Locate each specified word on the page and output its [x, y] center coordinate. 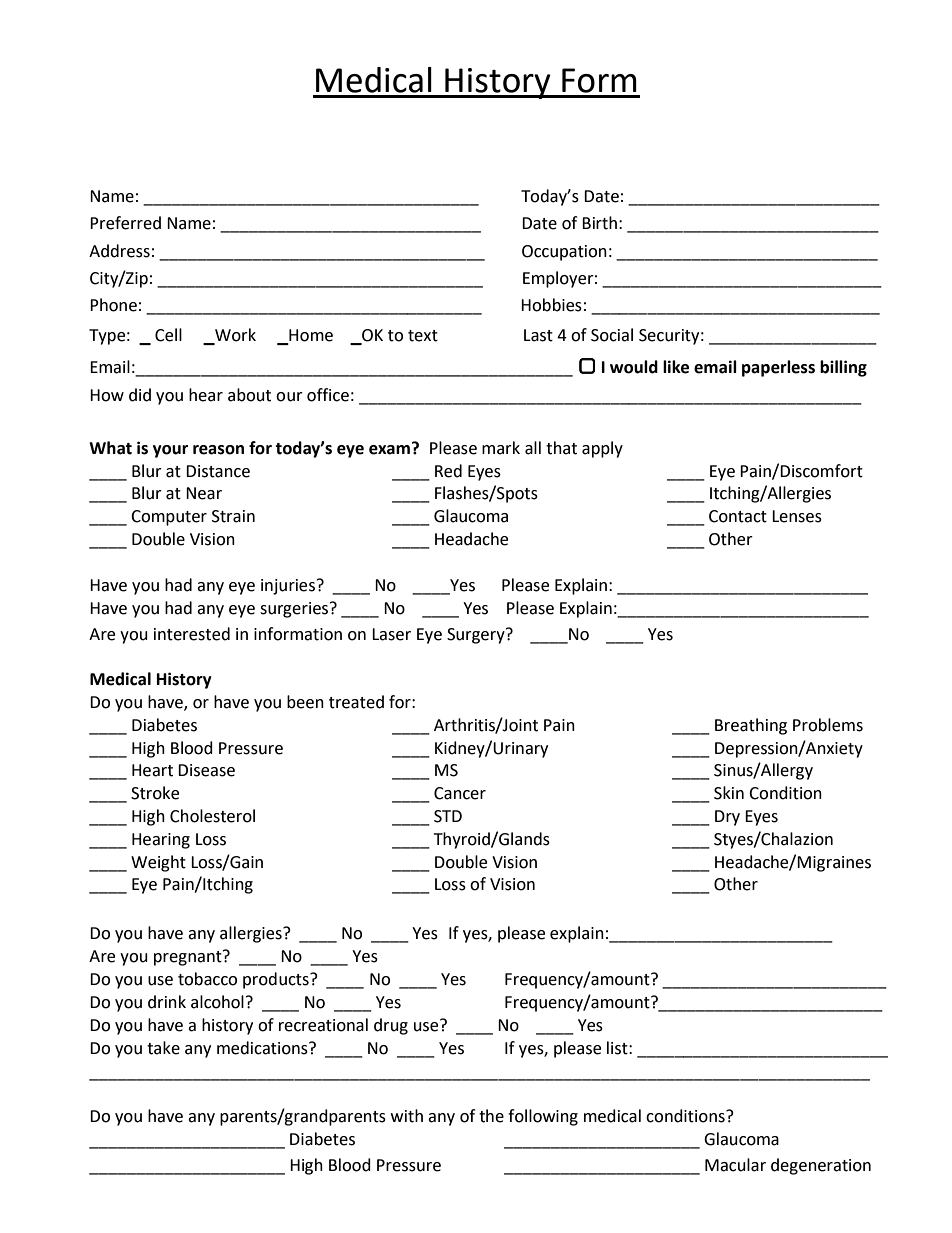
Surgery [477, 636]
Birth [599, 223]
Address [119, 251]
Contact [738, 516]
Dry [727, 818]
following [543, 1117]
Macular [735, 1165]
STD [448, 816]
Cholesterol [212, 816]
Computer [169, 518]
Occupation [564, 253]
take [163, 1048]
